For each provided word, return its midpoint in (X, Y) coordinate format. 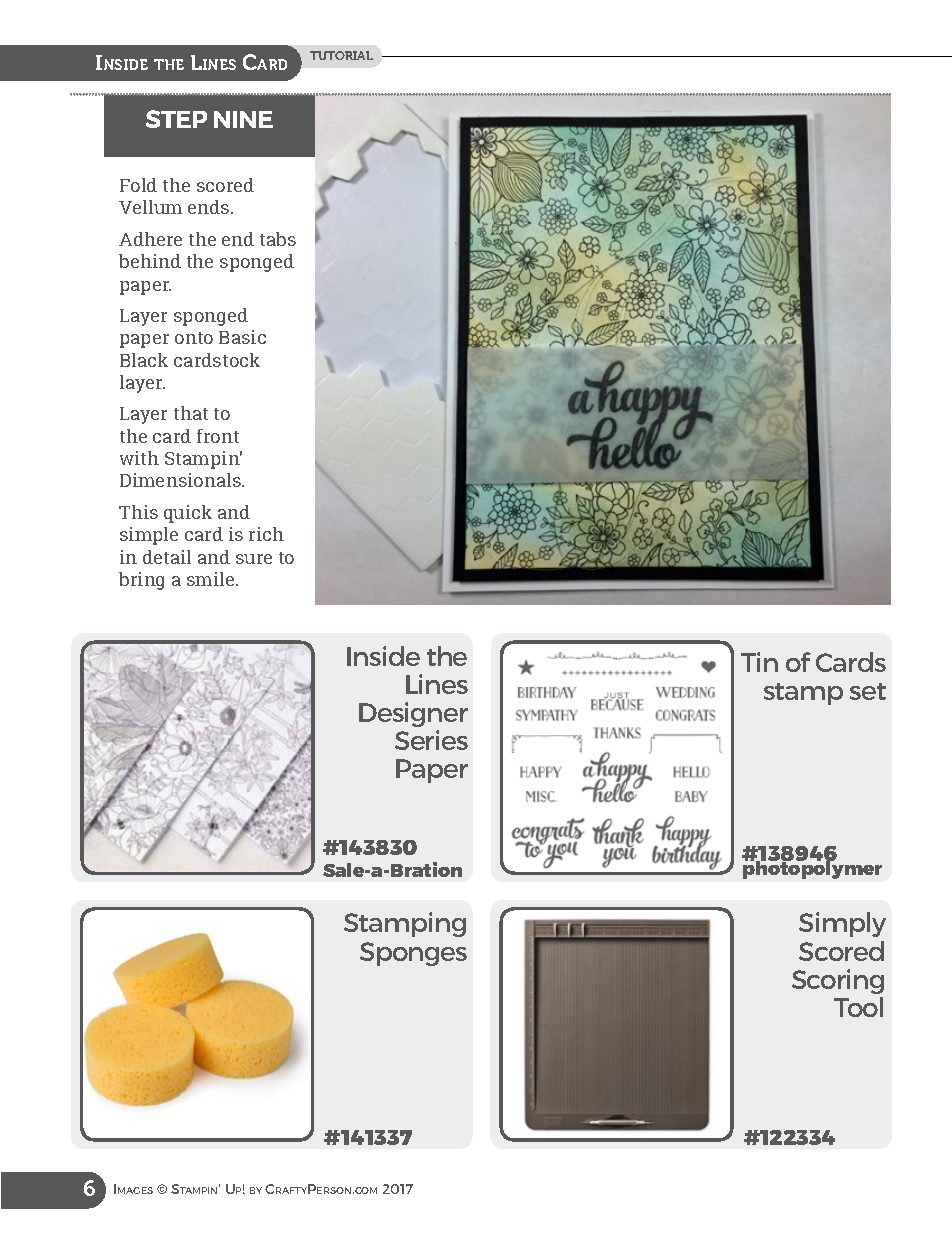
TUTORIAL (341, 55)
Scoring (838, 981)
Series (431, 740)
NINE (243, 119)
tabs (278, 239)
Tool (858, 1007)
